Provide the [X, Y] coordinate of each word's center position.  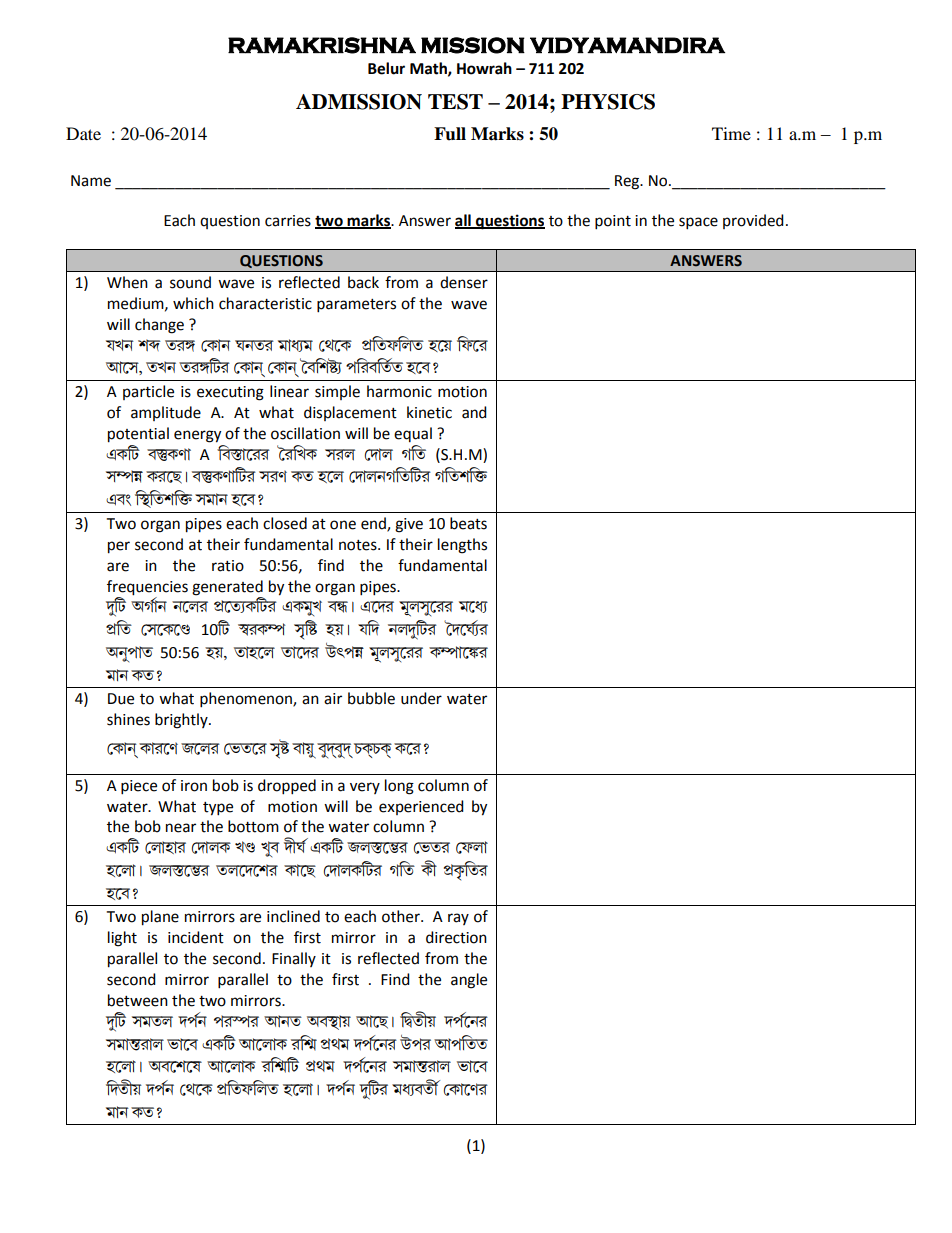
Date [83, 133]
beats [468, 523]
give [409, 525]
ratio [228, 566]
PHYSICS [608, 102]
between [138, 1000]
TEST [455, 102]
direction [456, 937]
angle [469, 981]
